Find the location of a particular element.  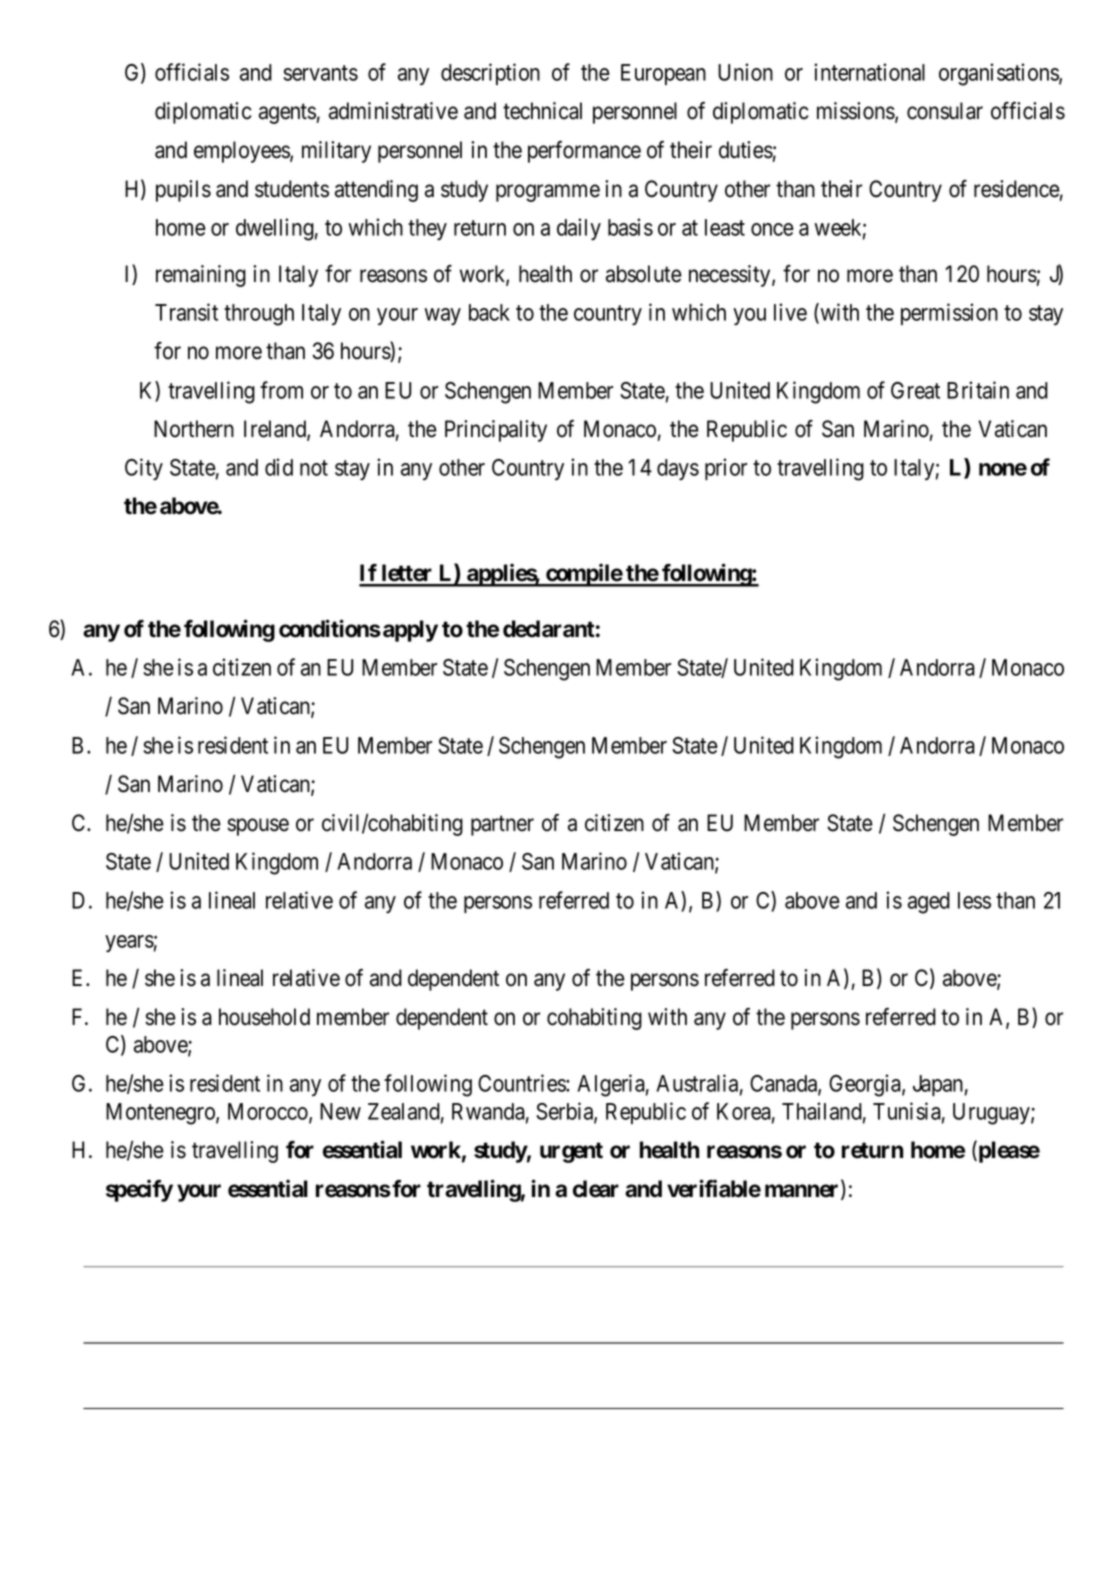

Great is located at coordinates (915, 390).
